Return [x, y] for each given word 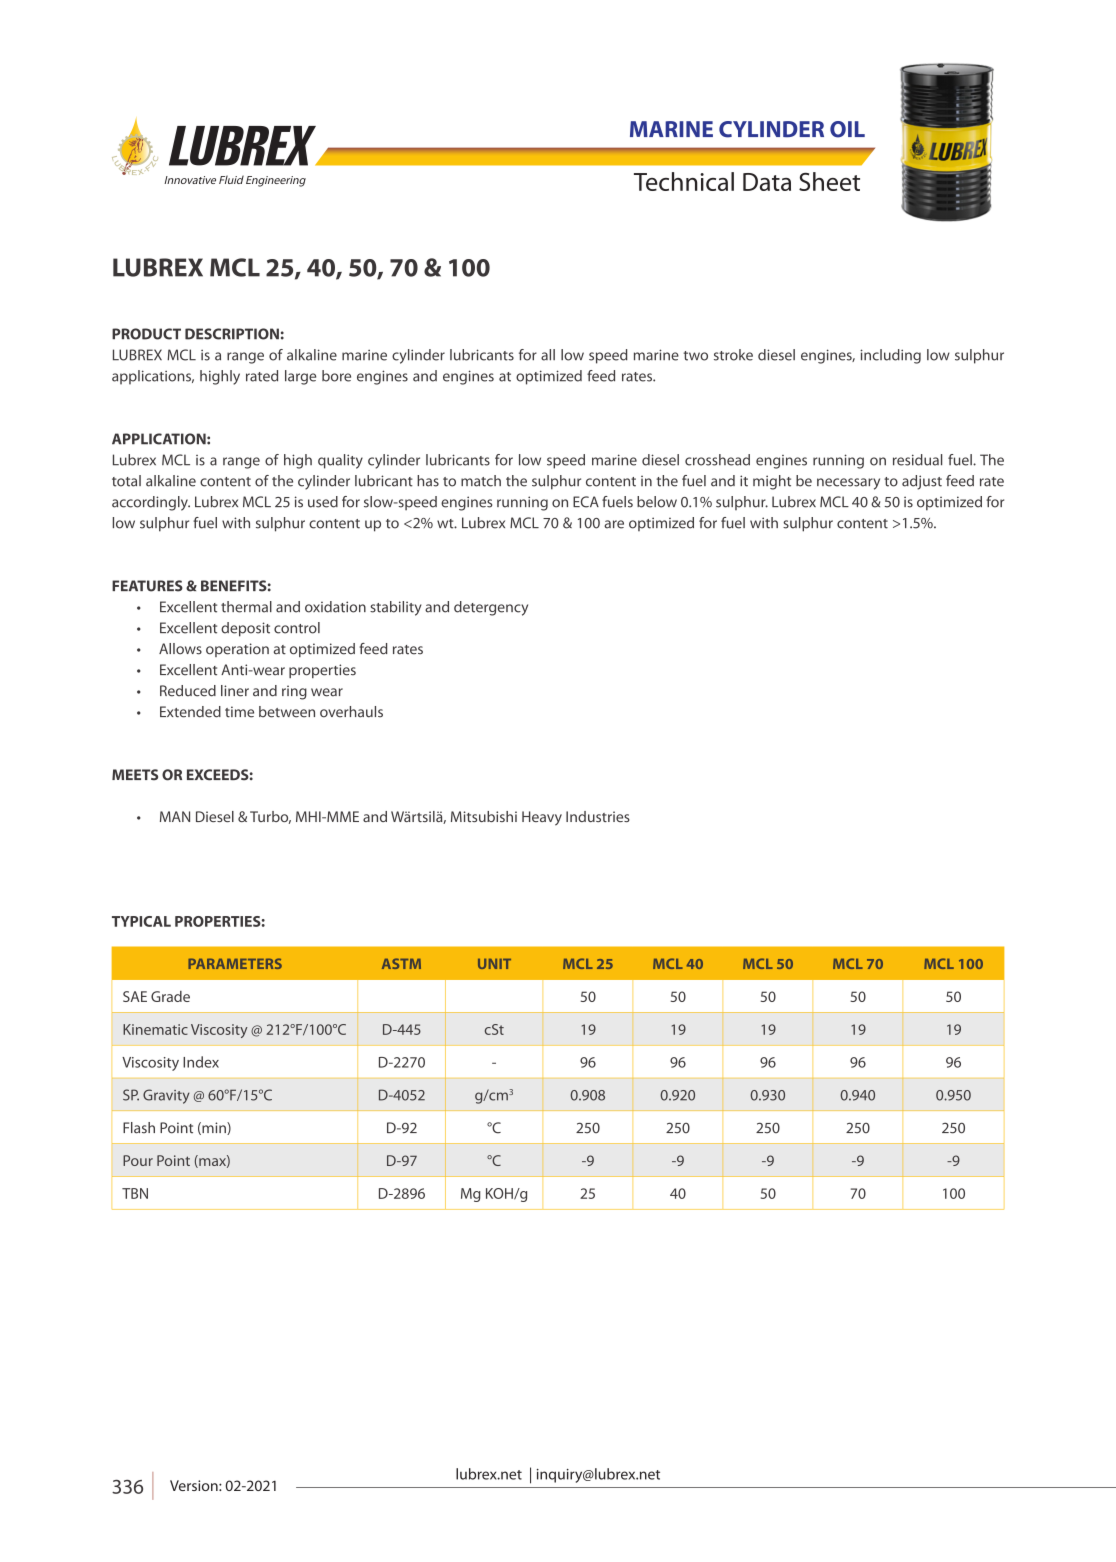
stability [396, 608]
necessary [848, 484]
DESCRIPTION [232, 334]
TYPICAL [141, 921]
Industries [598, 816]
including [890, 356]
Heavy [542, 818]
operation [237, 650]
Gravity [166, 1096]
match [481, 481]
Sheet [829, 181]
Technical [684, 181]
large [300, 377]
